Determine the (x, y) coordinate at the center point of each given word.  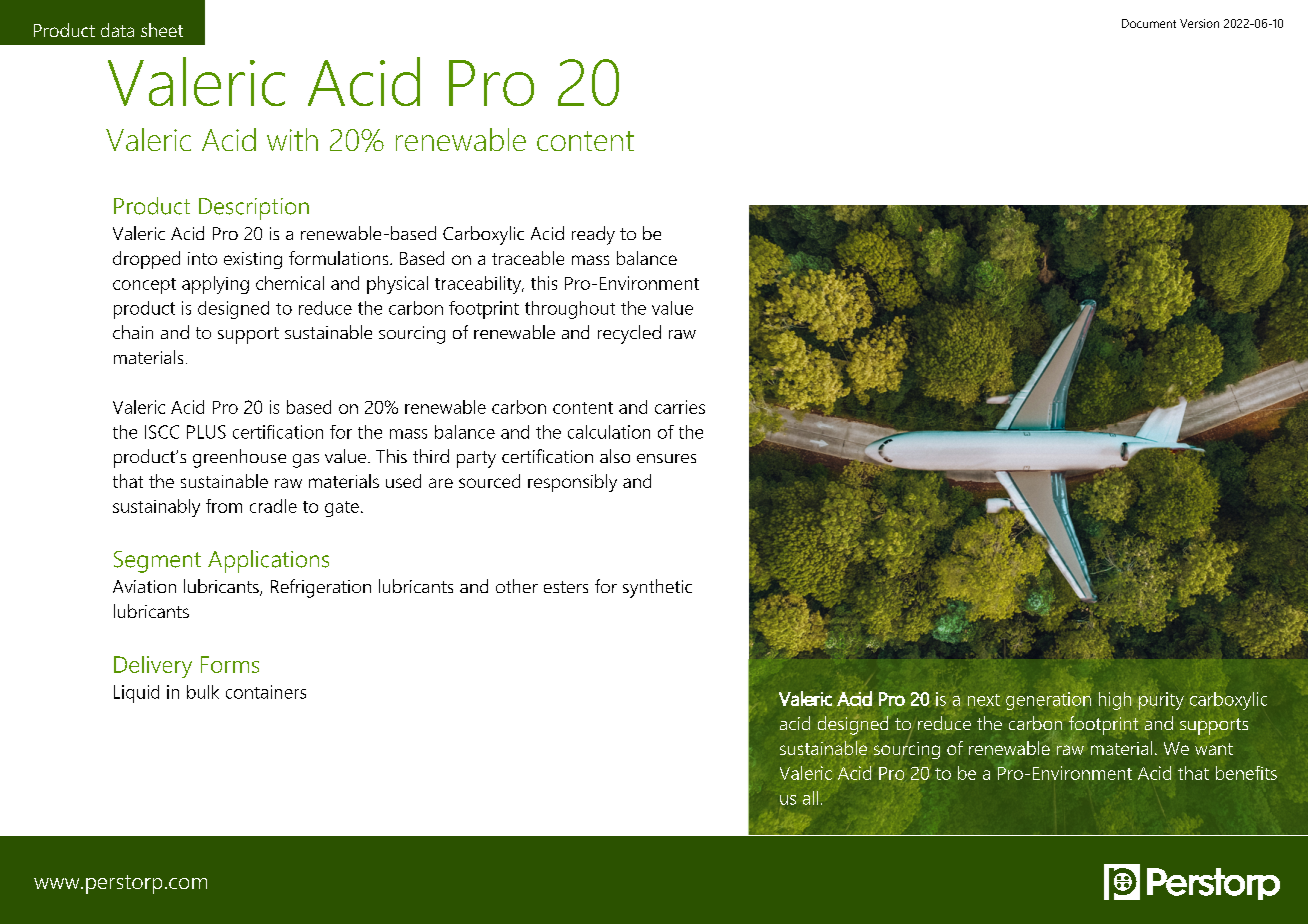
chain (133, 332)
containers (266, 692)
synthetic (657, 588)
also (615, 456)
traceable (528, 258)
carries (680, 407)
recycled (629, 334)
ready (593, 235)
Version (1199, 23)
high (1115, 701)
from (224, 506)
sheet (162, 30)
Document (1149, 23)
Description (254, 209)
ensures (666, 458)
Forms (230, 664)
